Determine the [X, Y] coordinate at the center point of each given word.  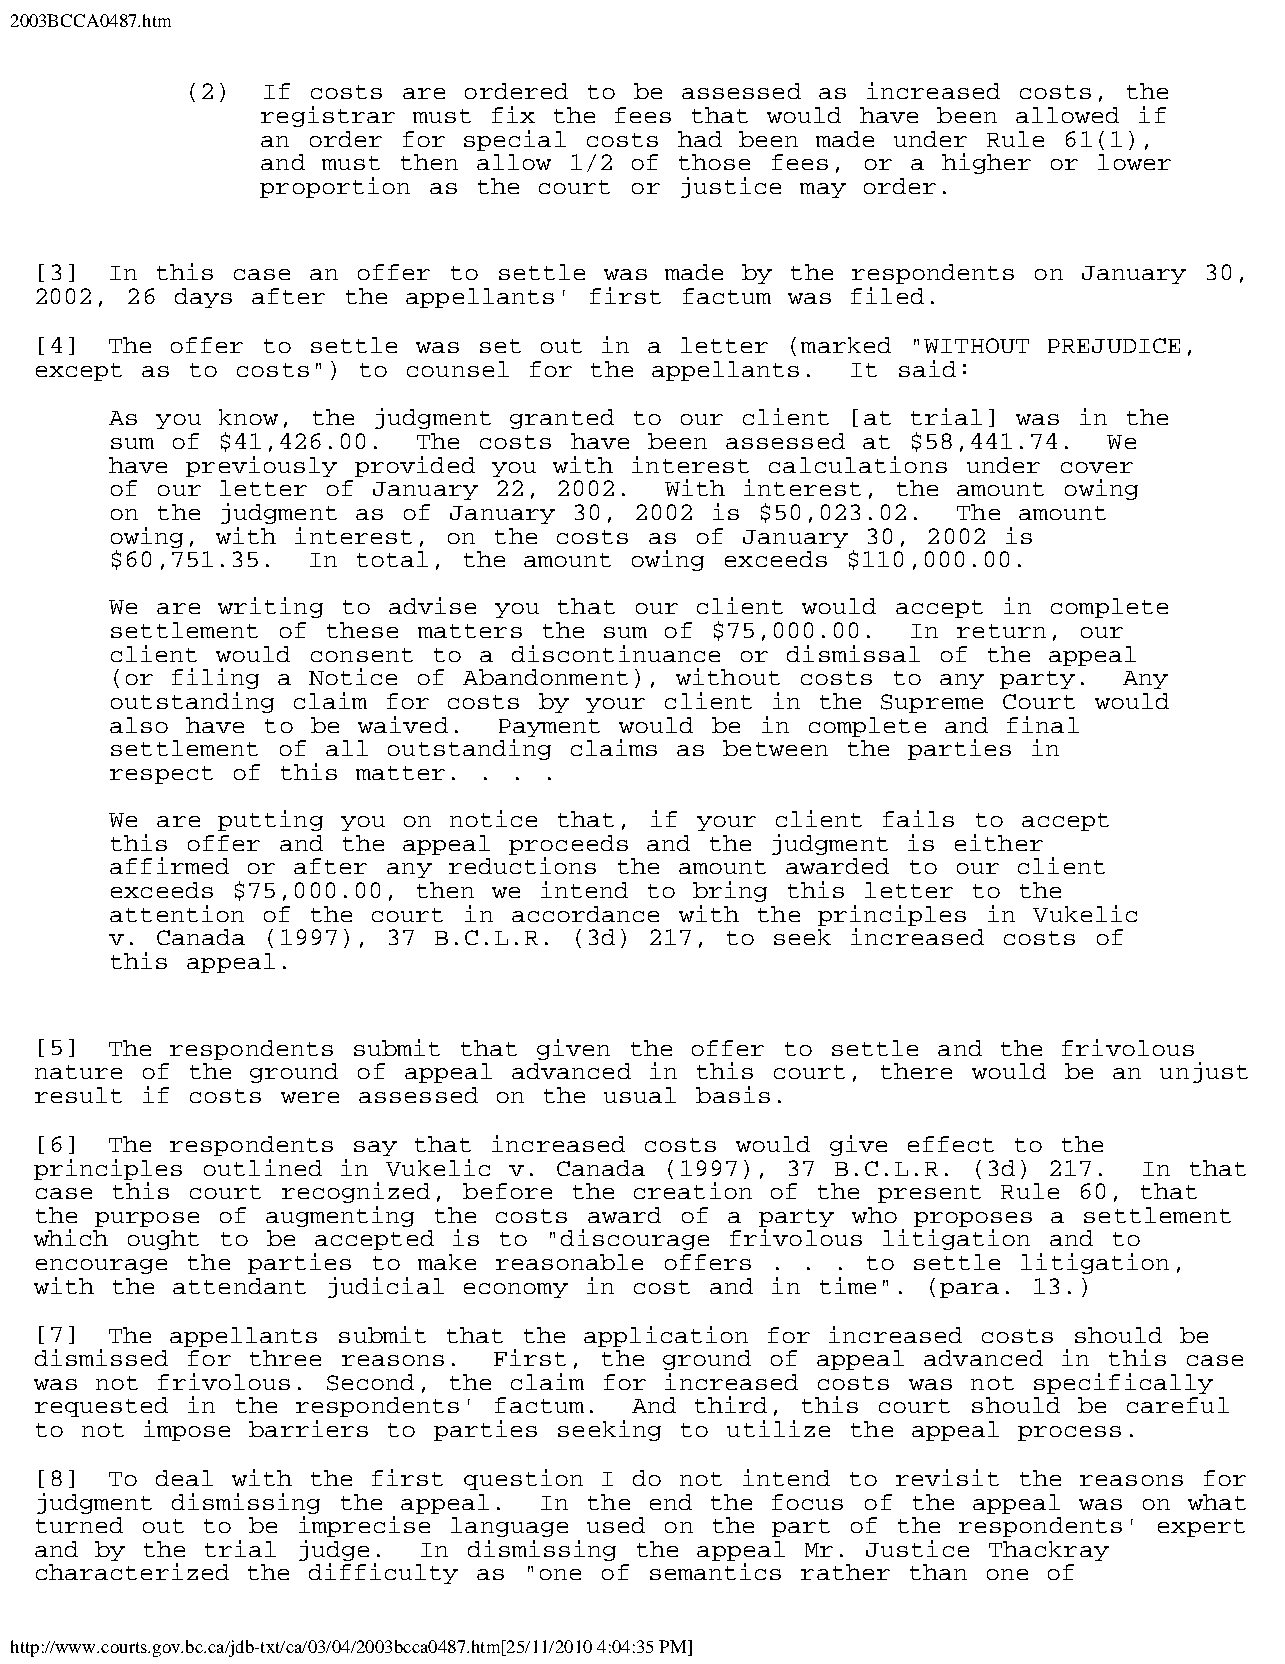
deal [184, 1478]
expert [1201, 1528]
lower [1134, 162]
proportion [335, 187]
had [700, 139]
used [616, 1525]
